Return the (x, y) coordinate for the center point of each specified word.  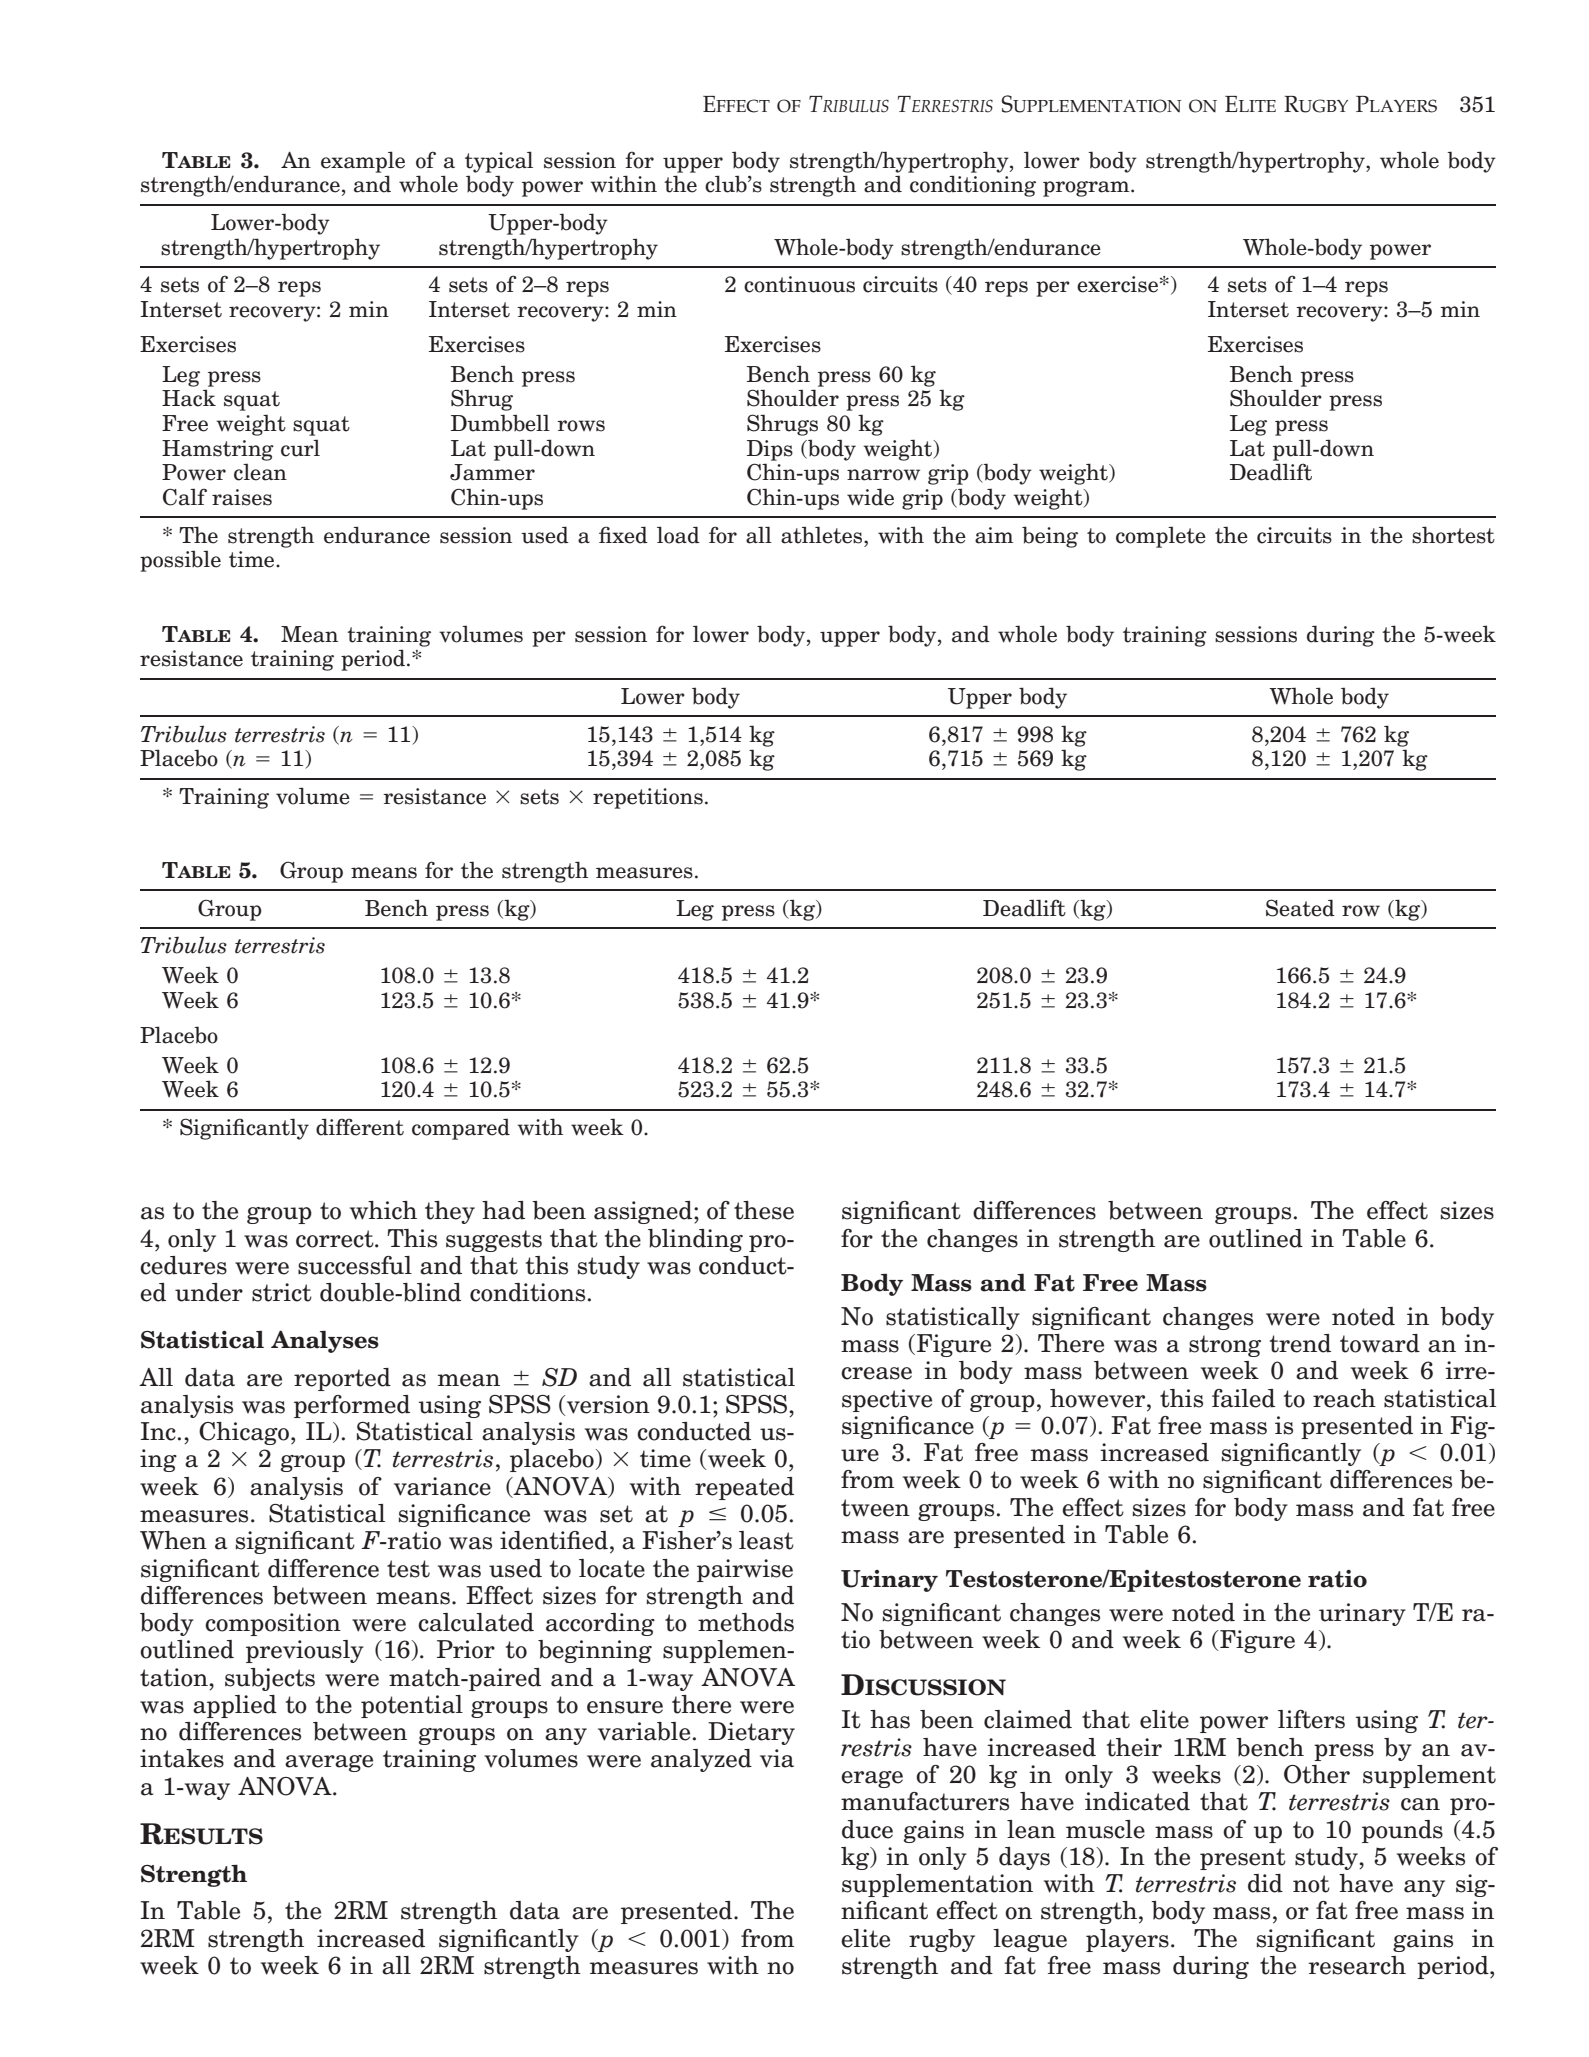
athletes (823, 535)
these (764, 1210)
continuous (799, 284)
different (360, 1127)
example (363, 162)
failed (1243, 1398)
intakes (182, 1758)
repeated (744, 1488)
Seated (1300, 908)
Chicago (244, 1433)
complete (1161, 537)
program (1087, 189)
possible (180, 561)
